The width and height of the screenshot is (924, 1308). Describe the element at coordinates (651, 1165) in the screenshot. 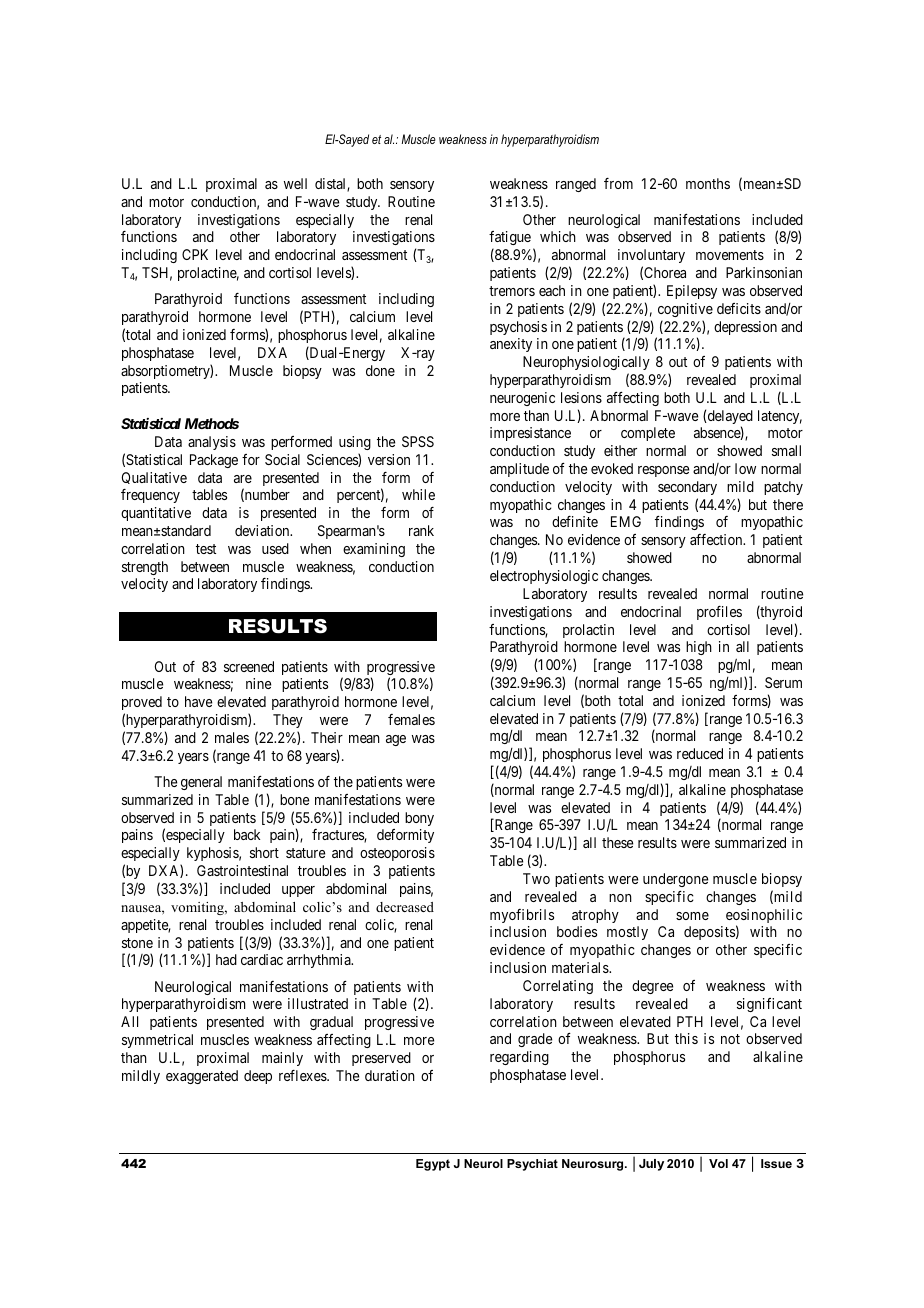

I see `July` at that location.
